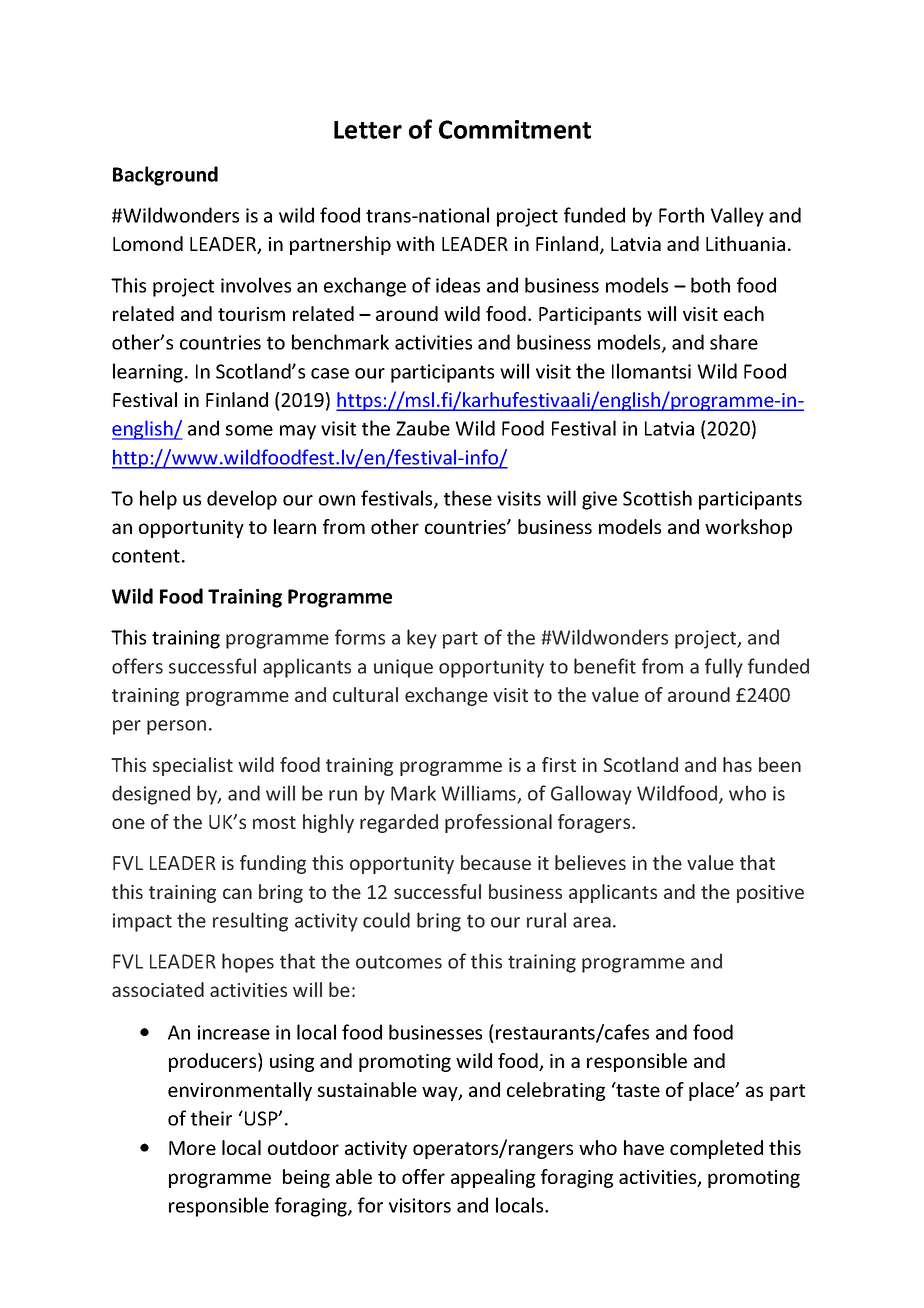 Image resolution: width=924 pixels, height=1308 pixels. What do you see at coordinates (422, 639) in the page?
I see `key` at bounding box center [422, 639].
